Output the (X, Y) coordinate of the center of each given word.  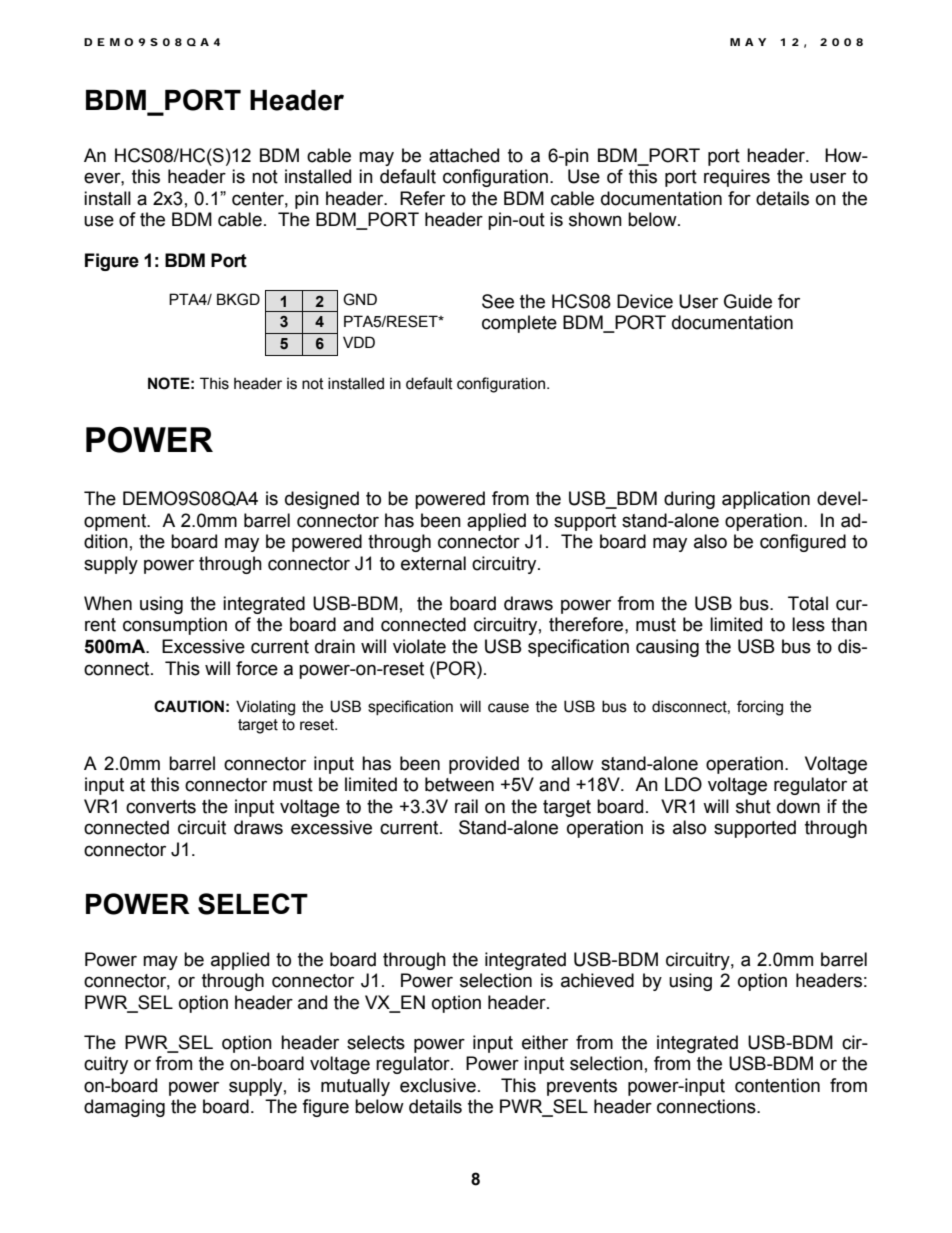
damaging (124, 1108)
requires (737, 178)
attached (464, 155)
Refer (422, 198)
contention (777, 1085)
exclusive (438, 1085)
